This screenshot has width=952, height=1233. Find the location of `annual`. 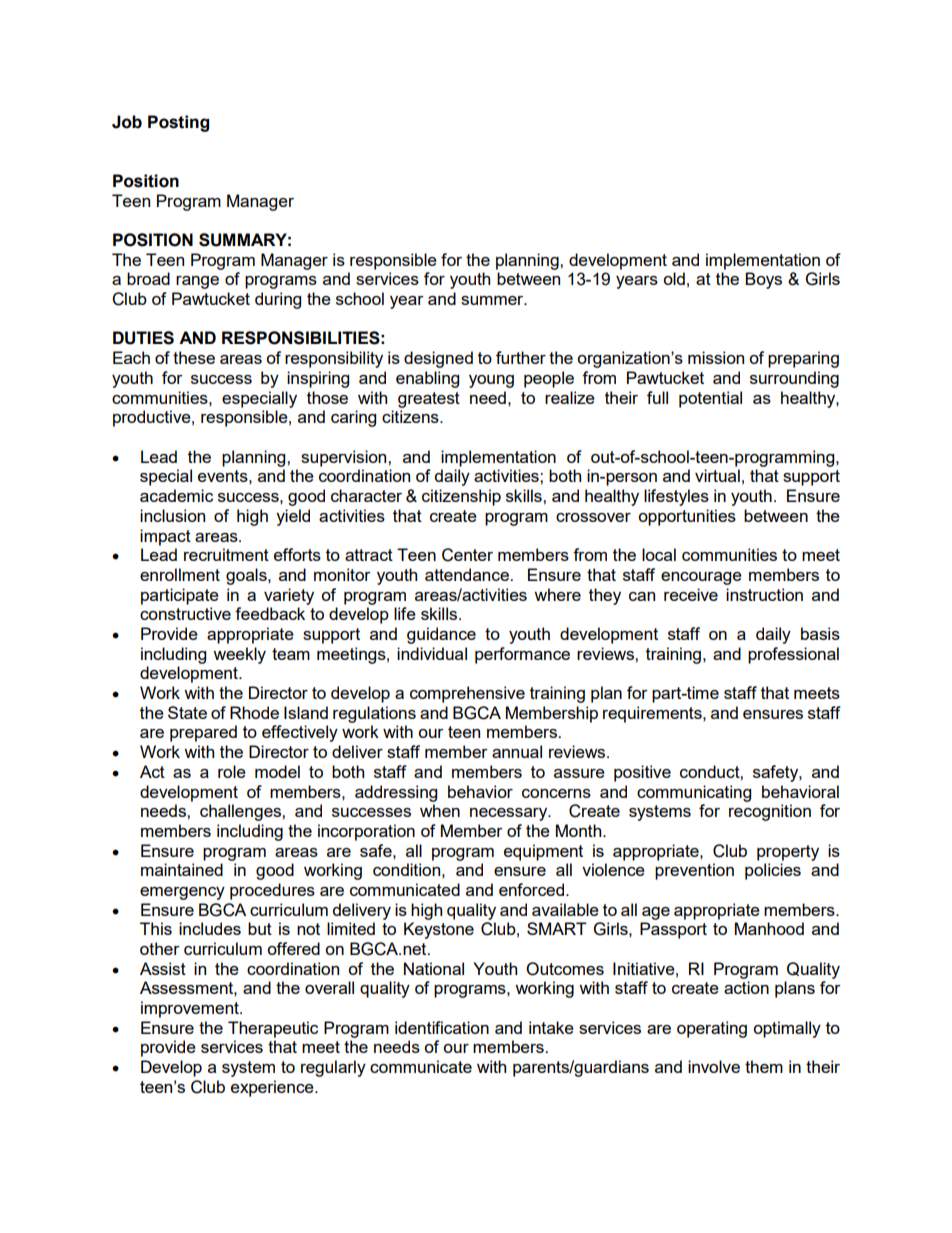

annual is located at coordinates (517, 751).
